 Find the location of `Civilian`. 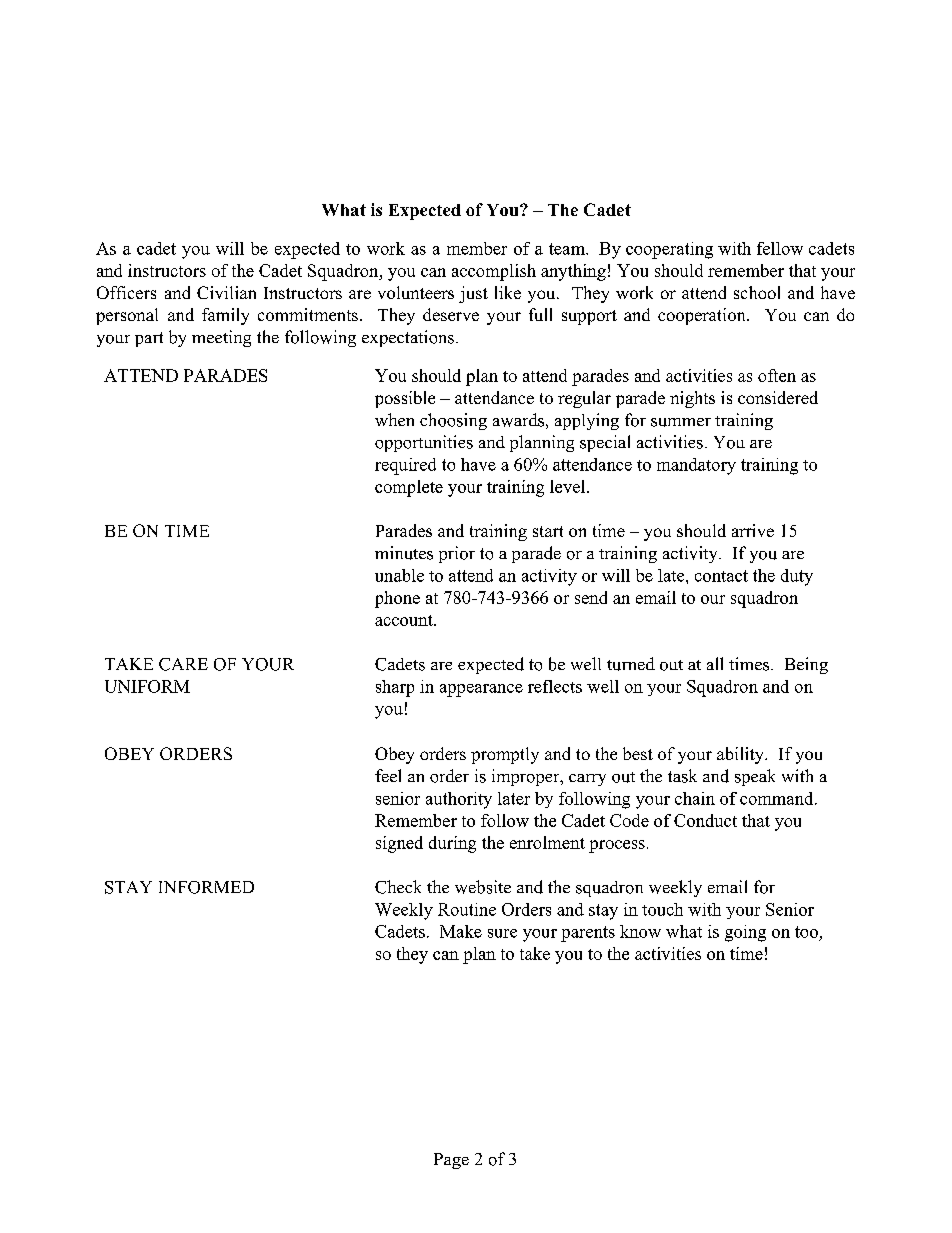

Civilian is located at coordinates (226, 292).
